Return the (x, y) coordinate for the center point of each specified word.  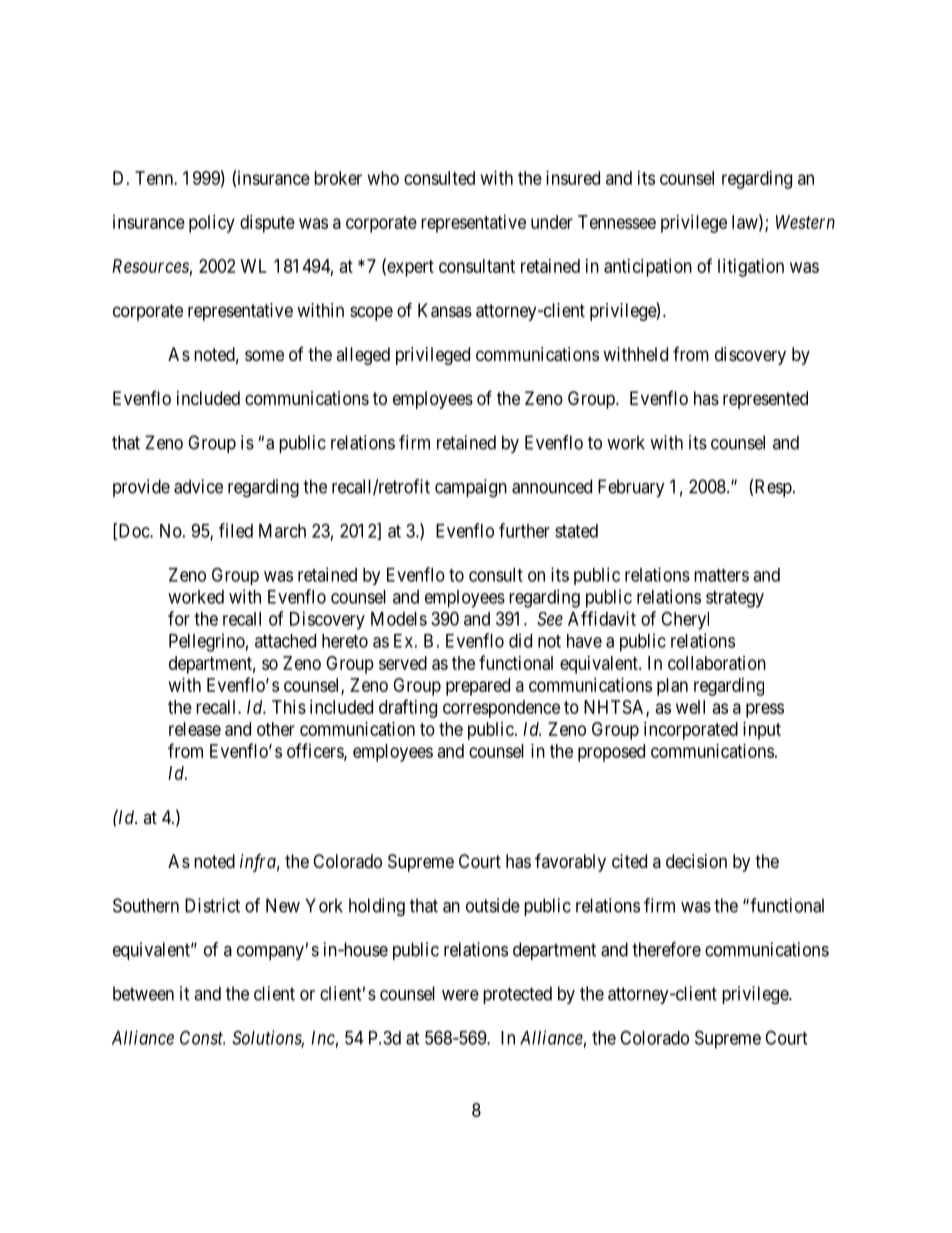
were (460, 995)
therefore (666, 949)
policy (212, 224)
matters (721, 575)
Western (805, 222)
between (143, 993)
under (552, 222)
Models (399, 619)
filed (236, 530)
